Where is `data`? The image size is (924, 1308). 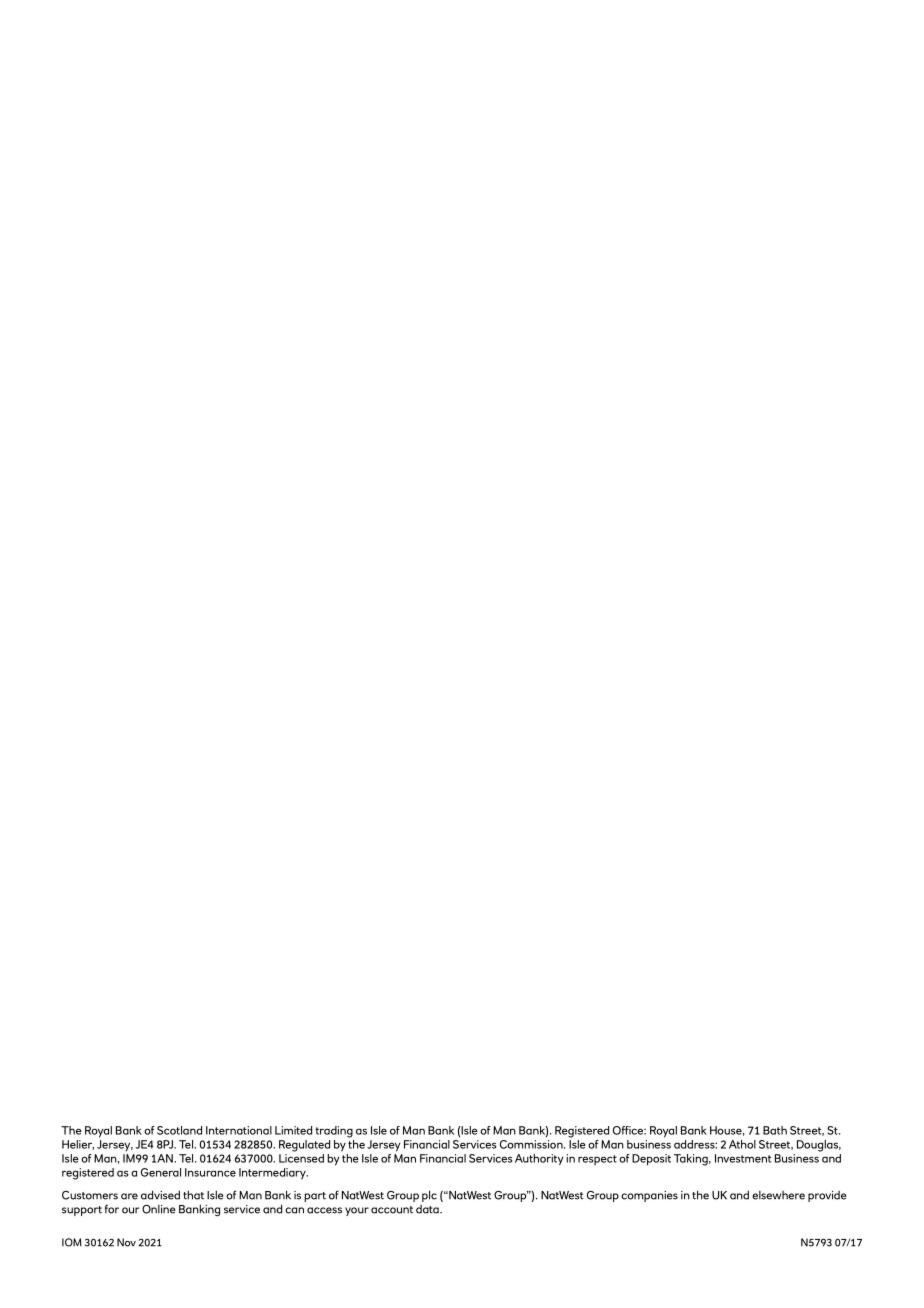 data is located at coordinates (428, 1209).
